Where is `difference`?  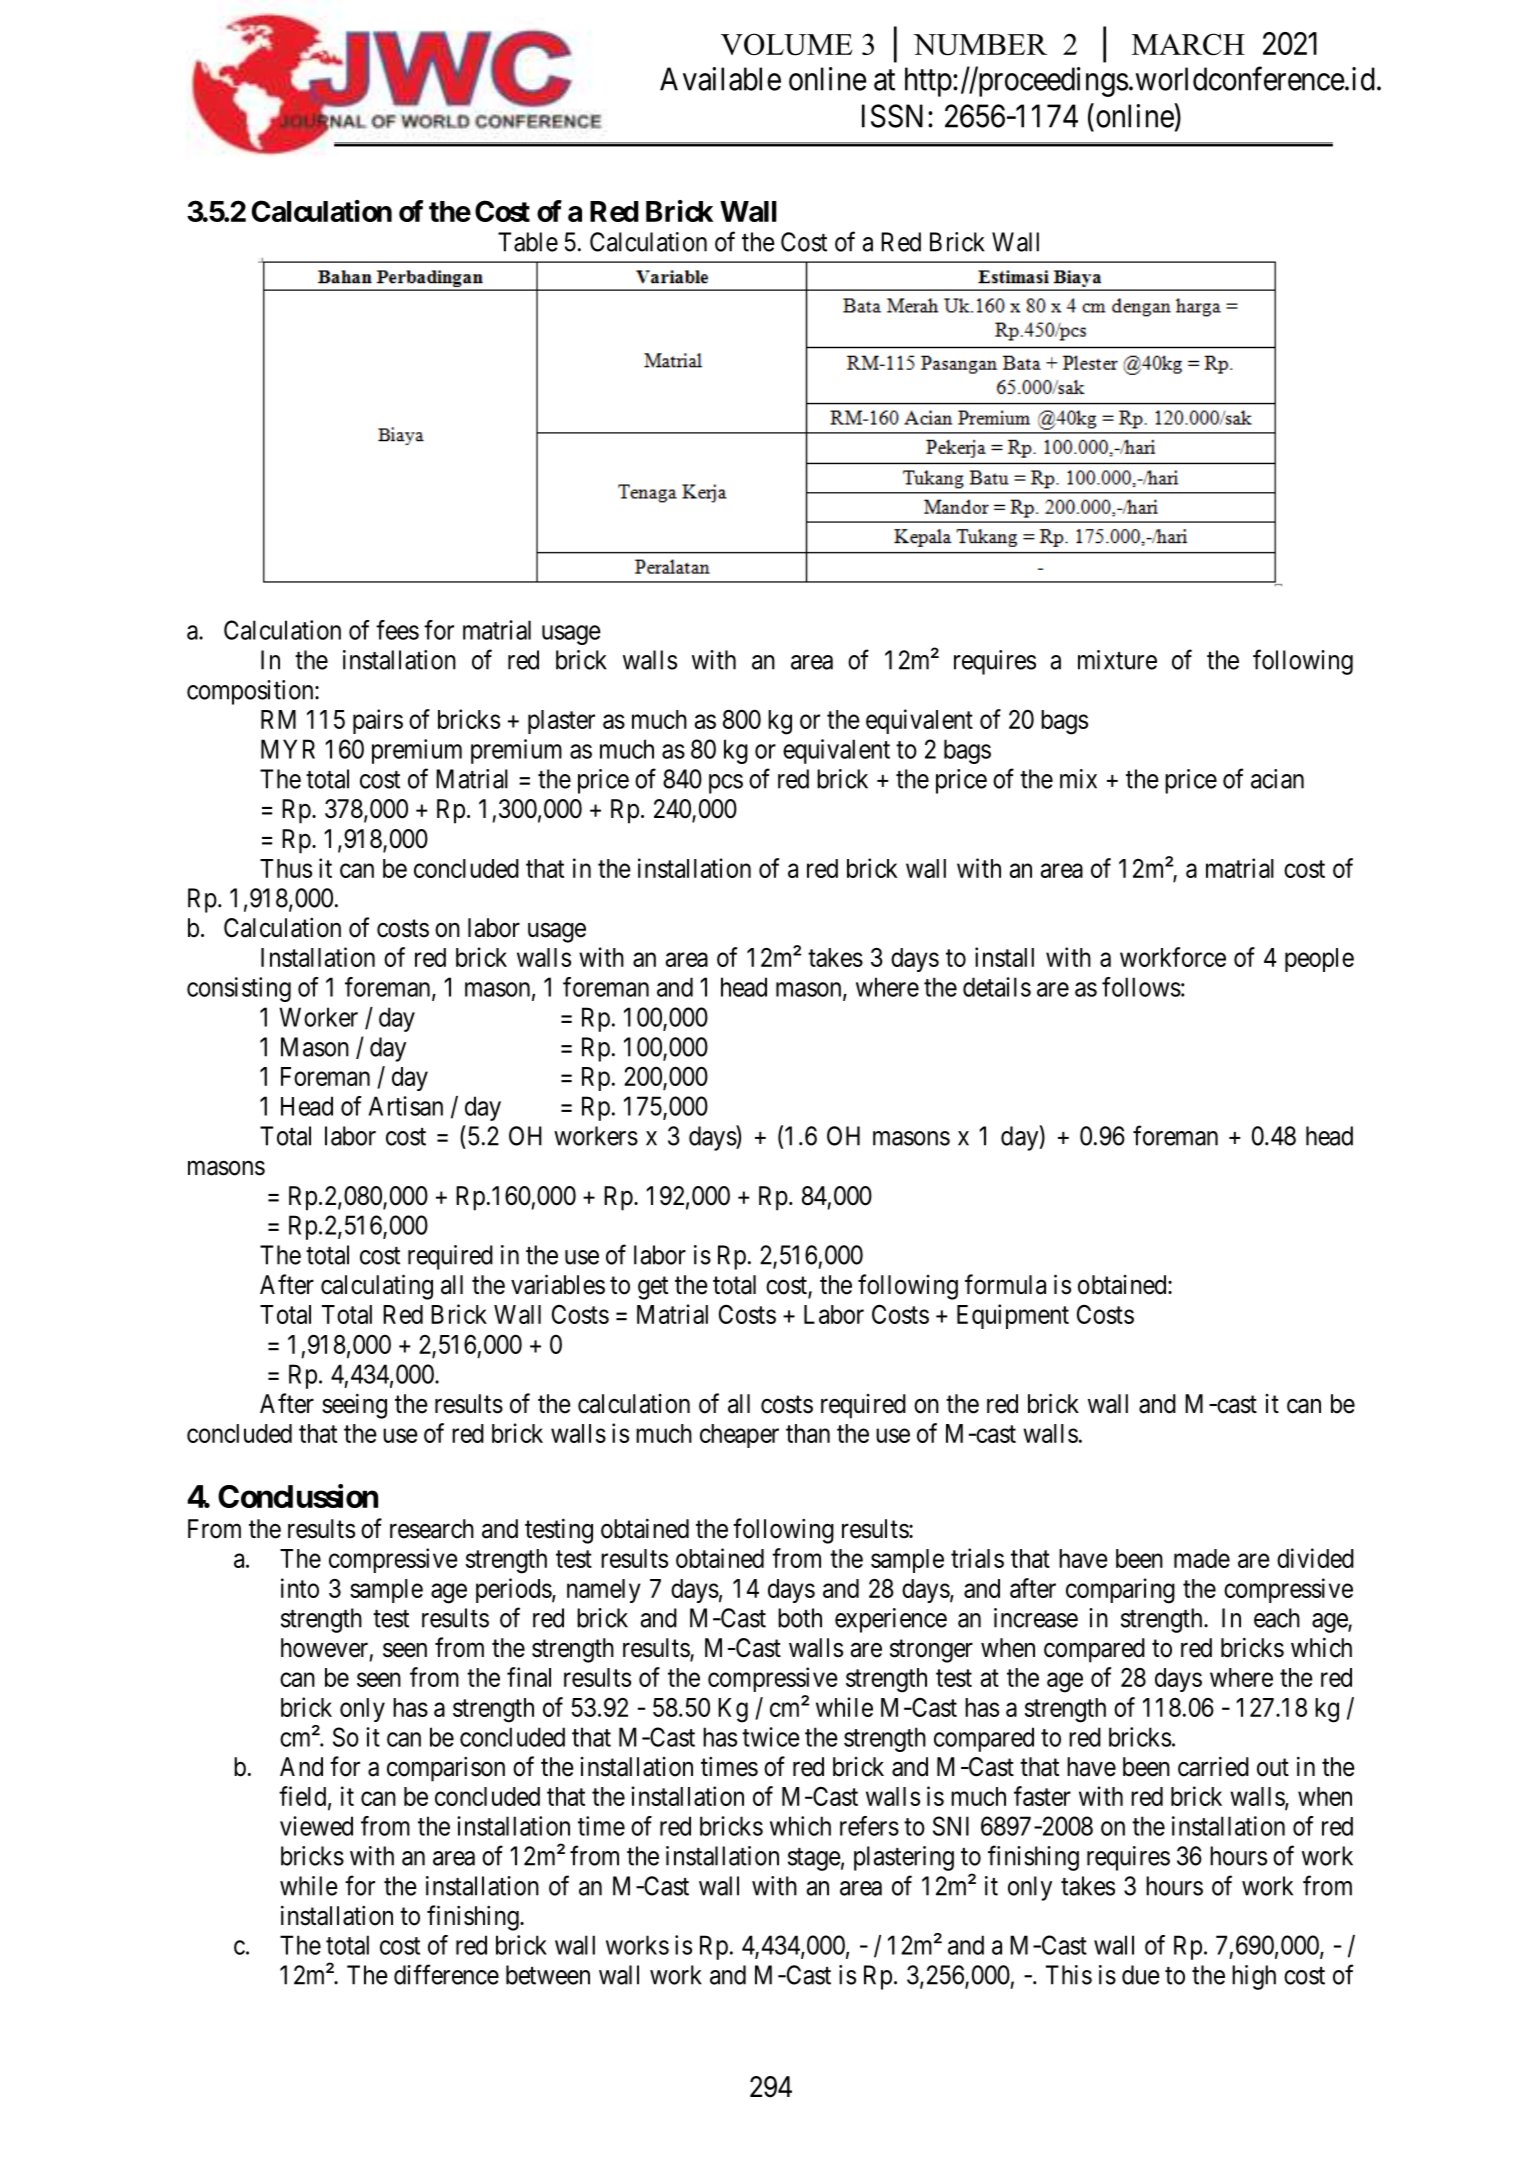 difference is located at coordinates (446, 1974).
